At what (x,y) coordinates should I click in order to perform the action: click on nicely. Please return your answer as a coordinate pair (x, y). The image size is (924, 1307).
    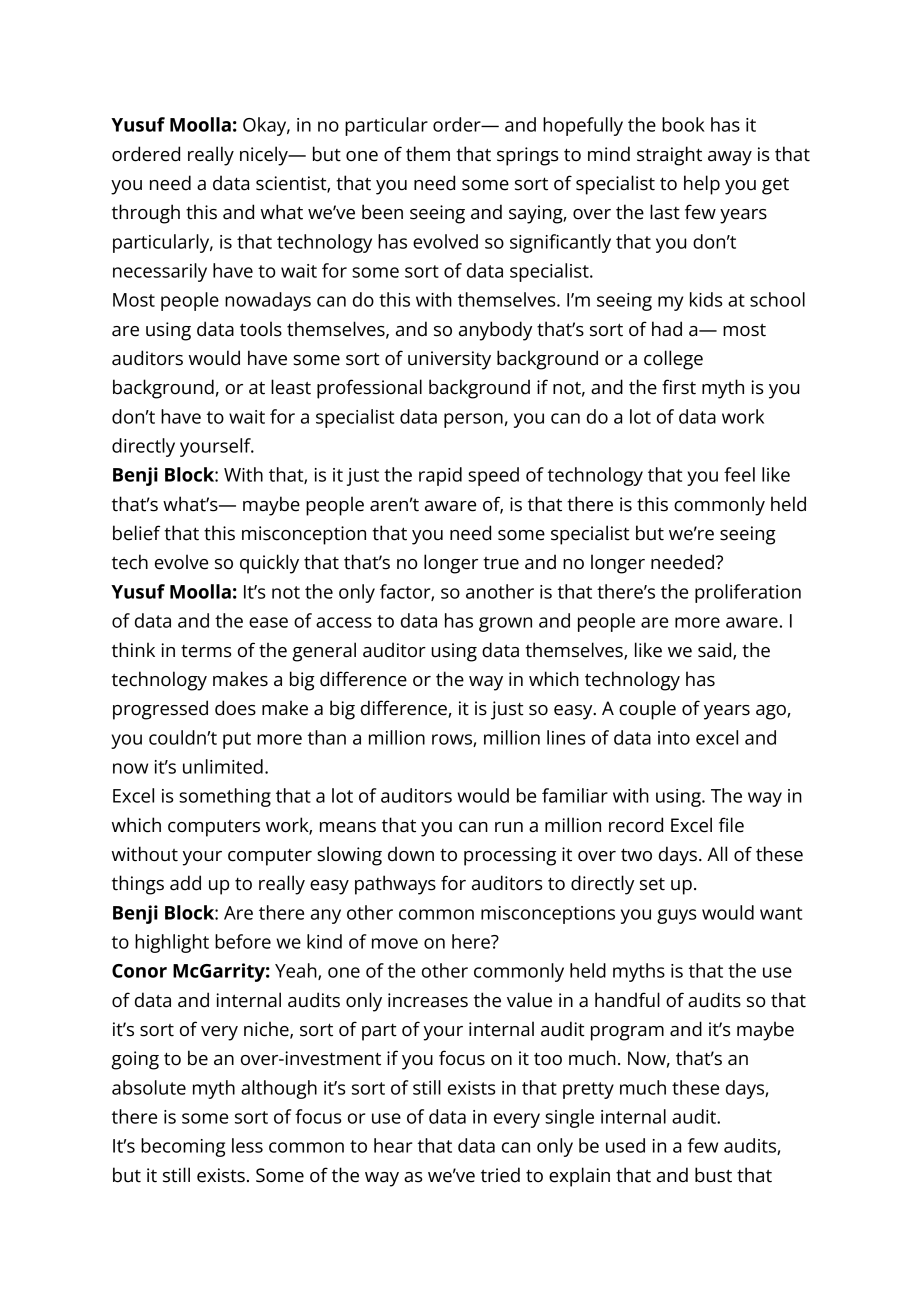
    Looking at the image, I should click on (265, 156).
